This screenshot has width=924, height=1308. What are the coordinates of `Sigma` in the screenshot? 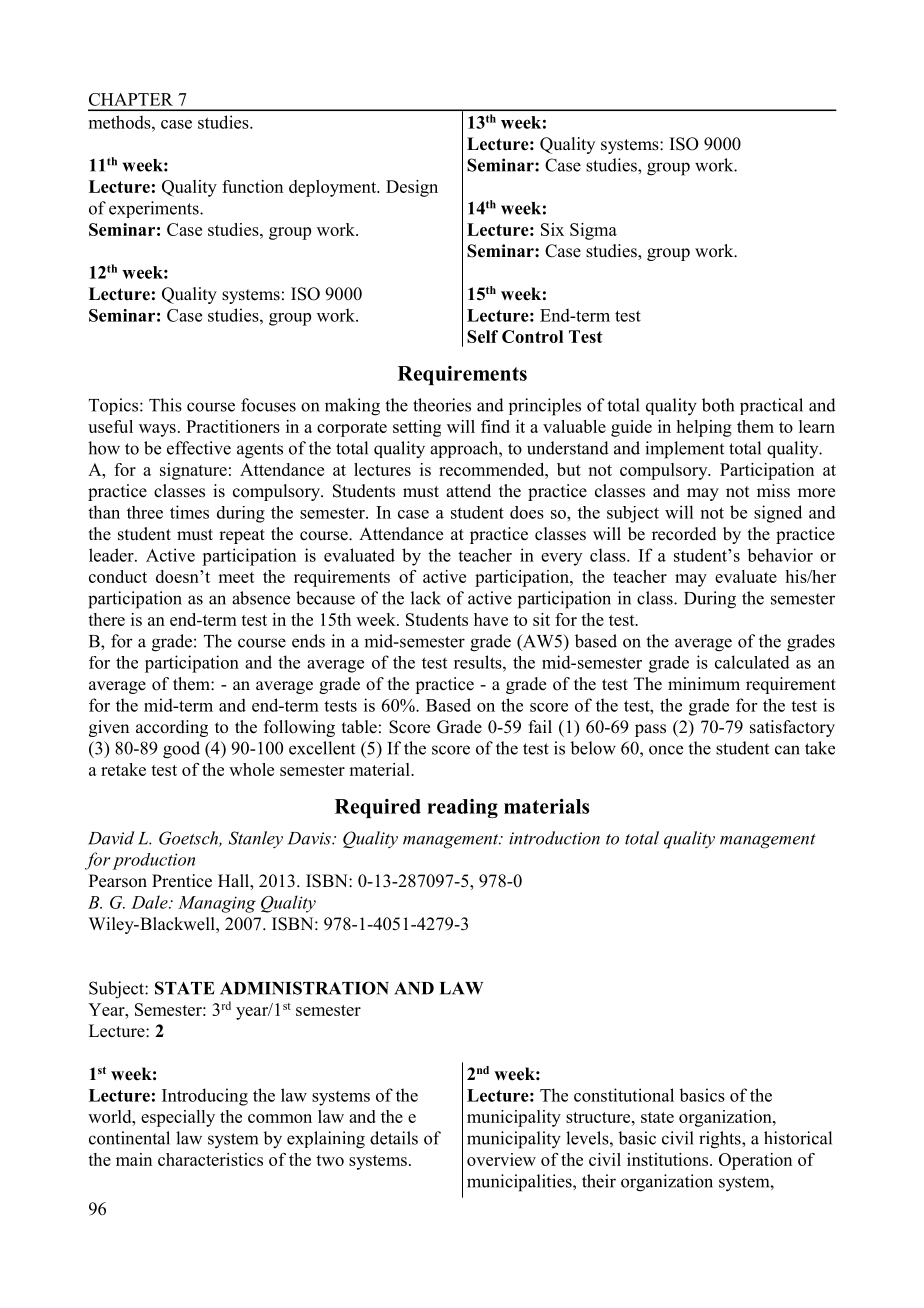 It's located at (593, 231).
